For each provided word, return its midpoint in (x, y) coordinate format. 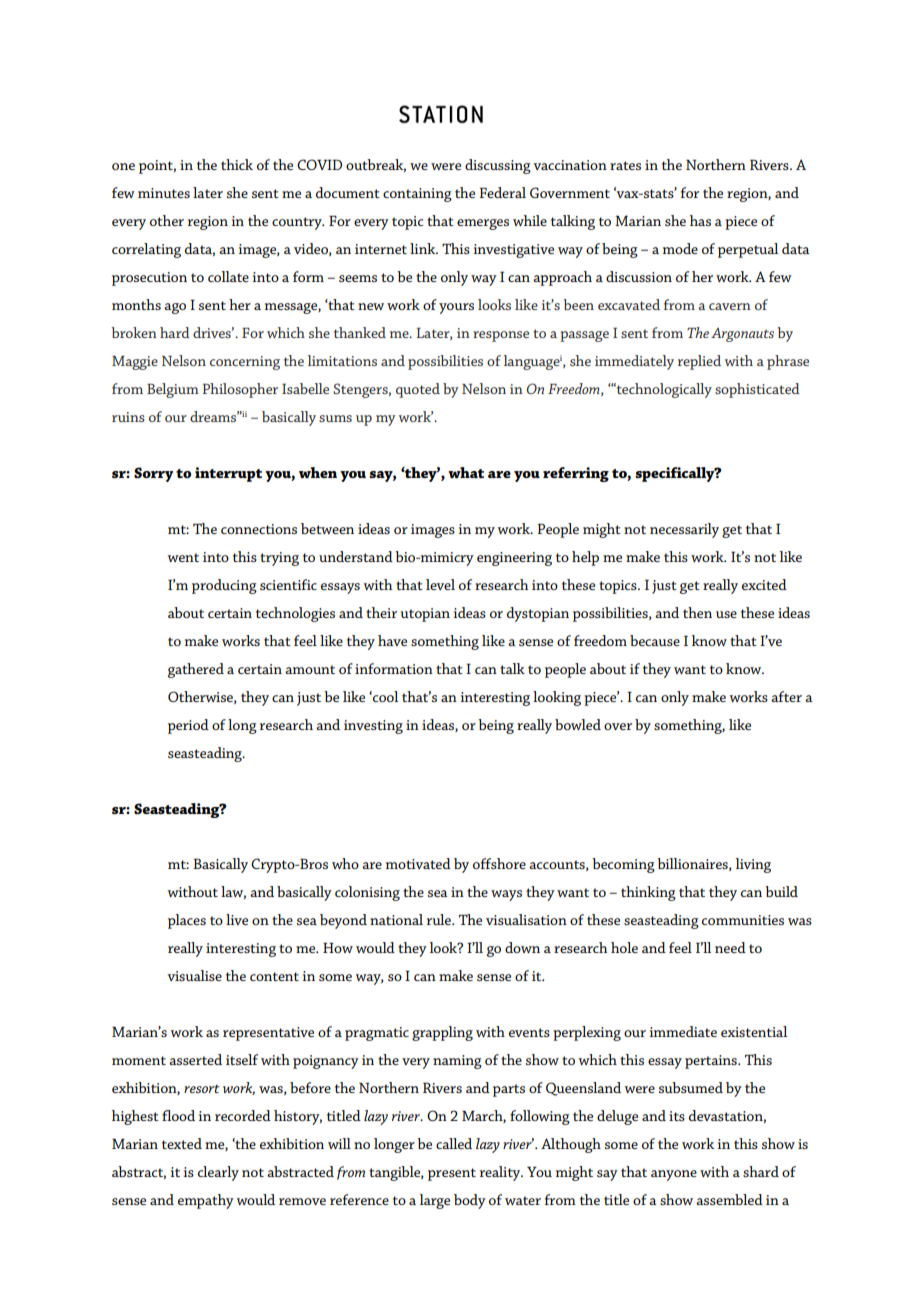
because (655, 640)
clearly (218, 1173)
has (700, 220)
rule (440, 919)
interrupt (228, 474)
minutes (164, 193)
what (466, 472)
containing (417, 195)
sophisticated (757, 390)
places (187, 921)
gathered (196, 670)
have (392, 640)
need (730, 947)
